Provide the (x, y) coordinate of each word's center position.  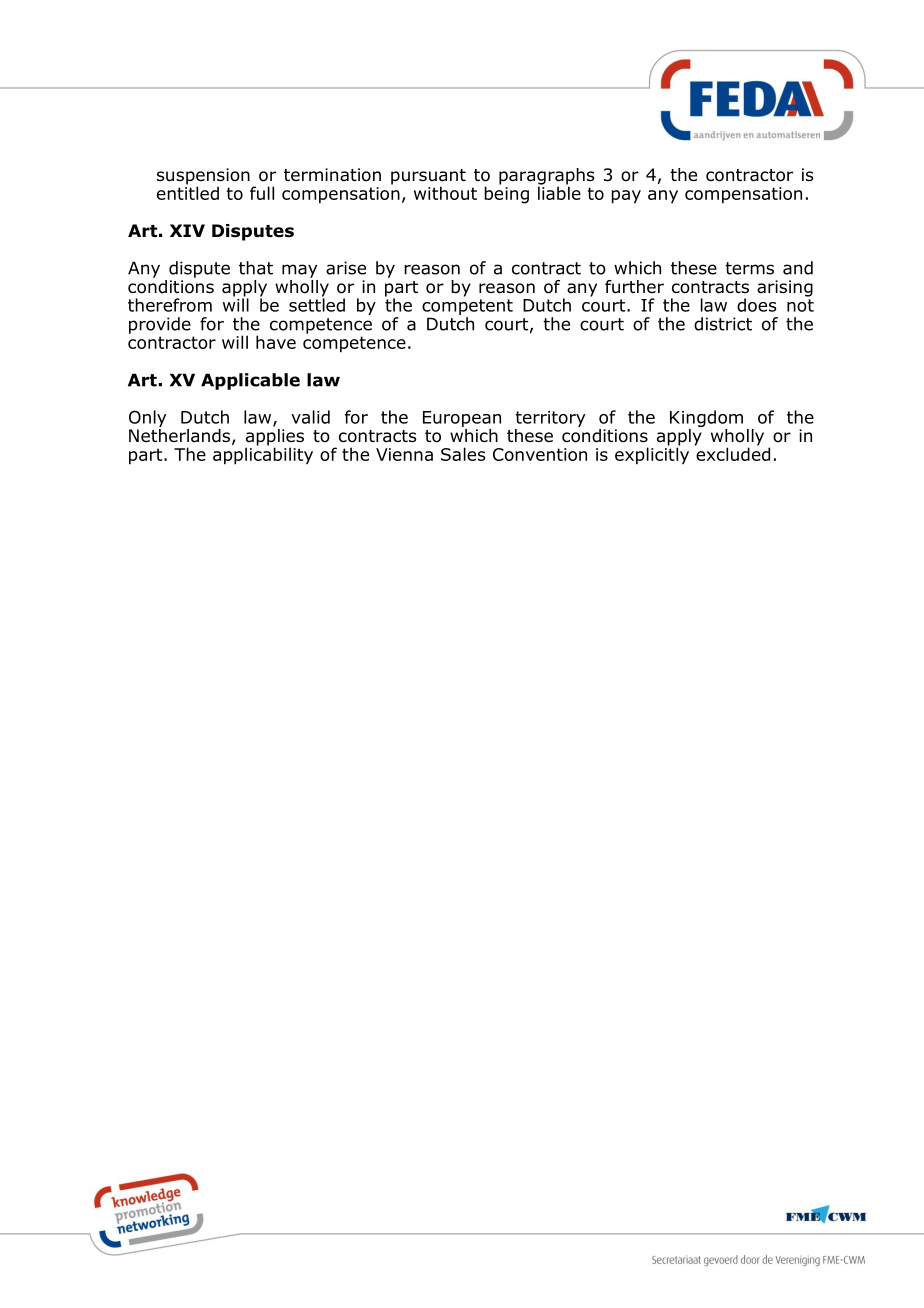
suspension (203, 177)
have (276, 342)
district (723, 324)
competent (467, 307)
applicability (263, 455)
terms (749, 268)
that (256, 268)
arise (346, 268)
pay (626, 197)
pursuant (428, 178)
